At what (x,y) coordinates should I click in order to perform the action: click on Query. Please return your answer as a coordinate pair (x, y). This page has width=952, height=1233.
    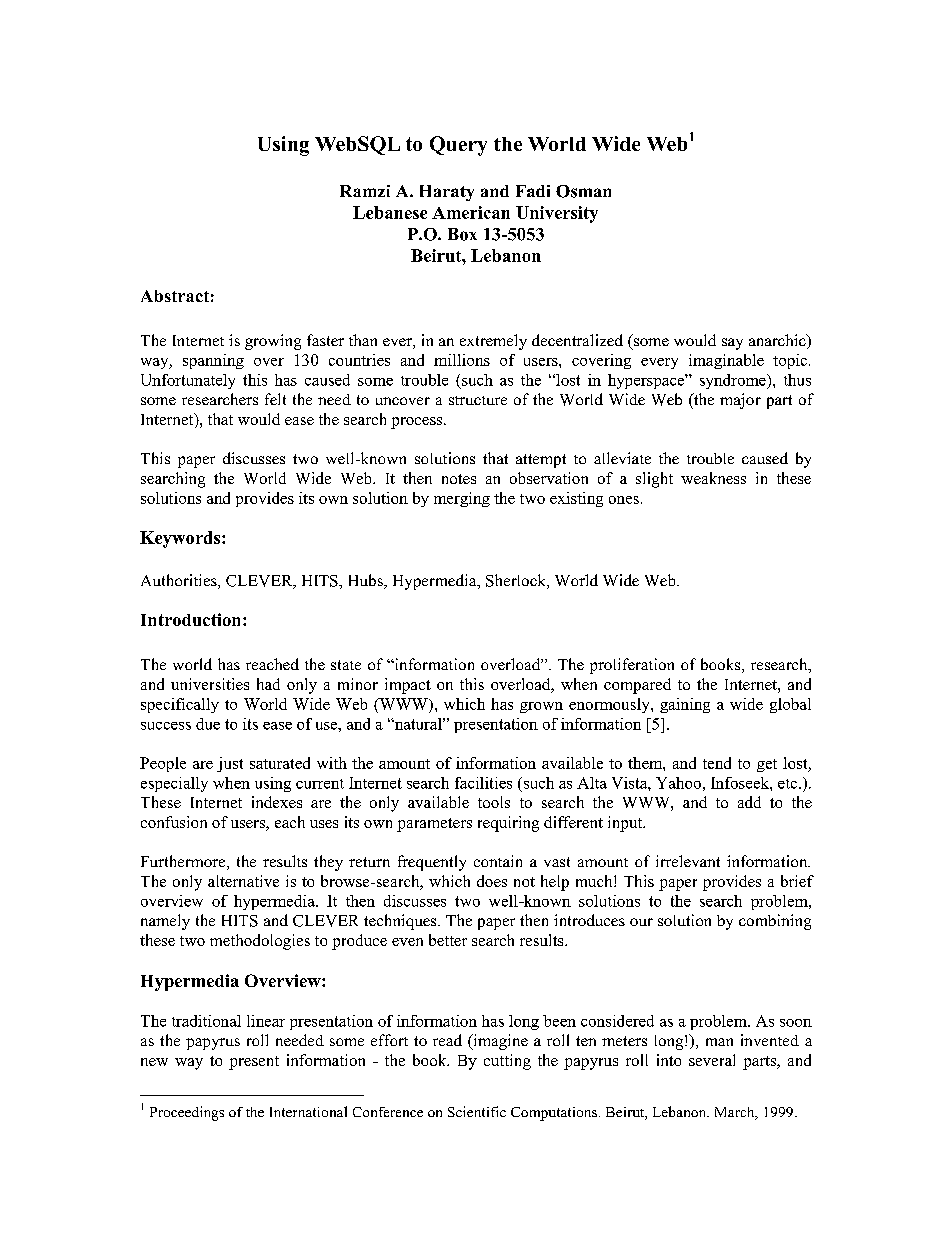
    Looking at the image, I should click on (458, 146).
